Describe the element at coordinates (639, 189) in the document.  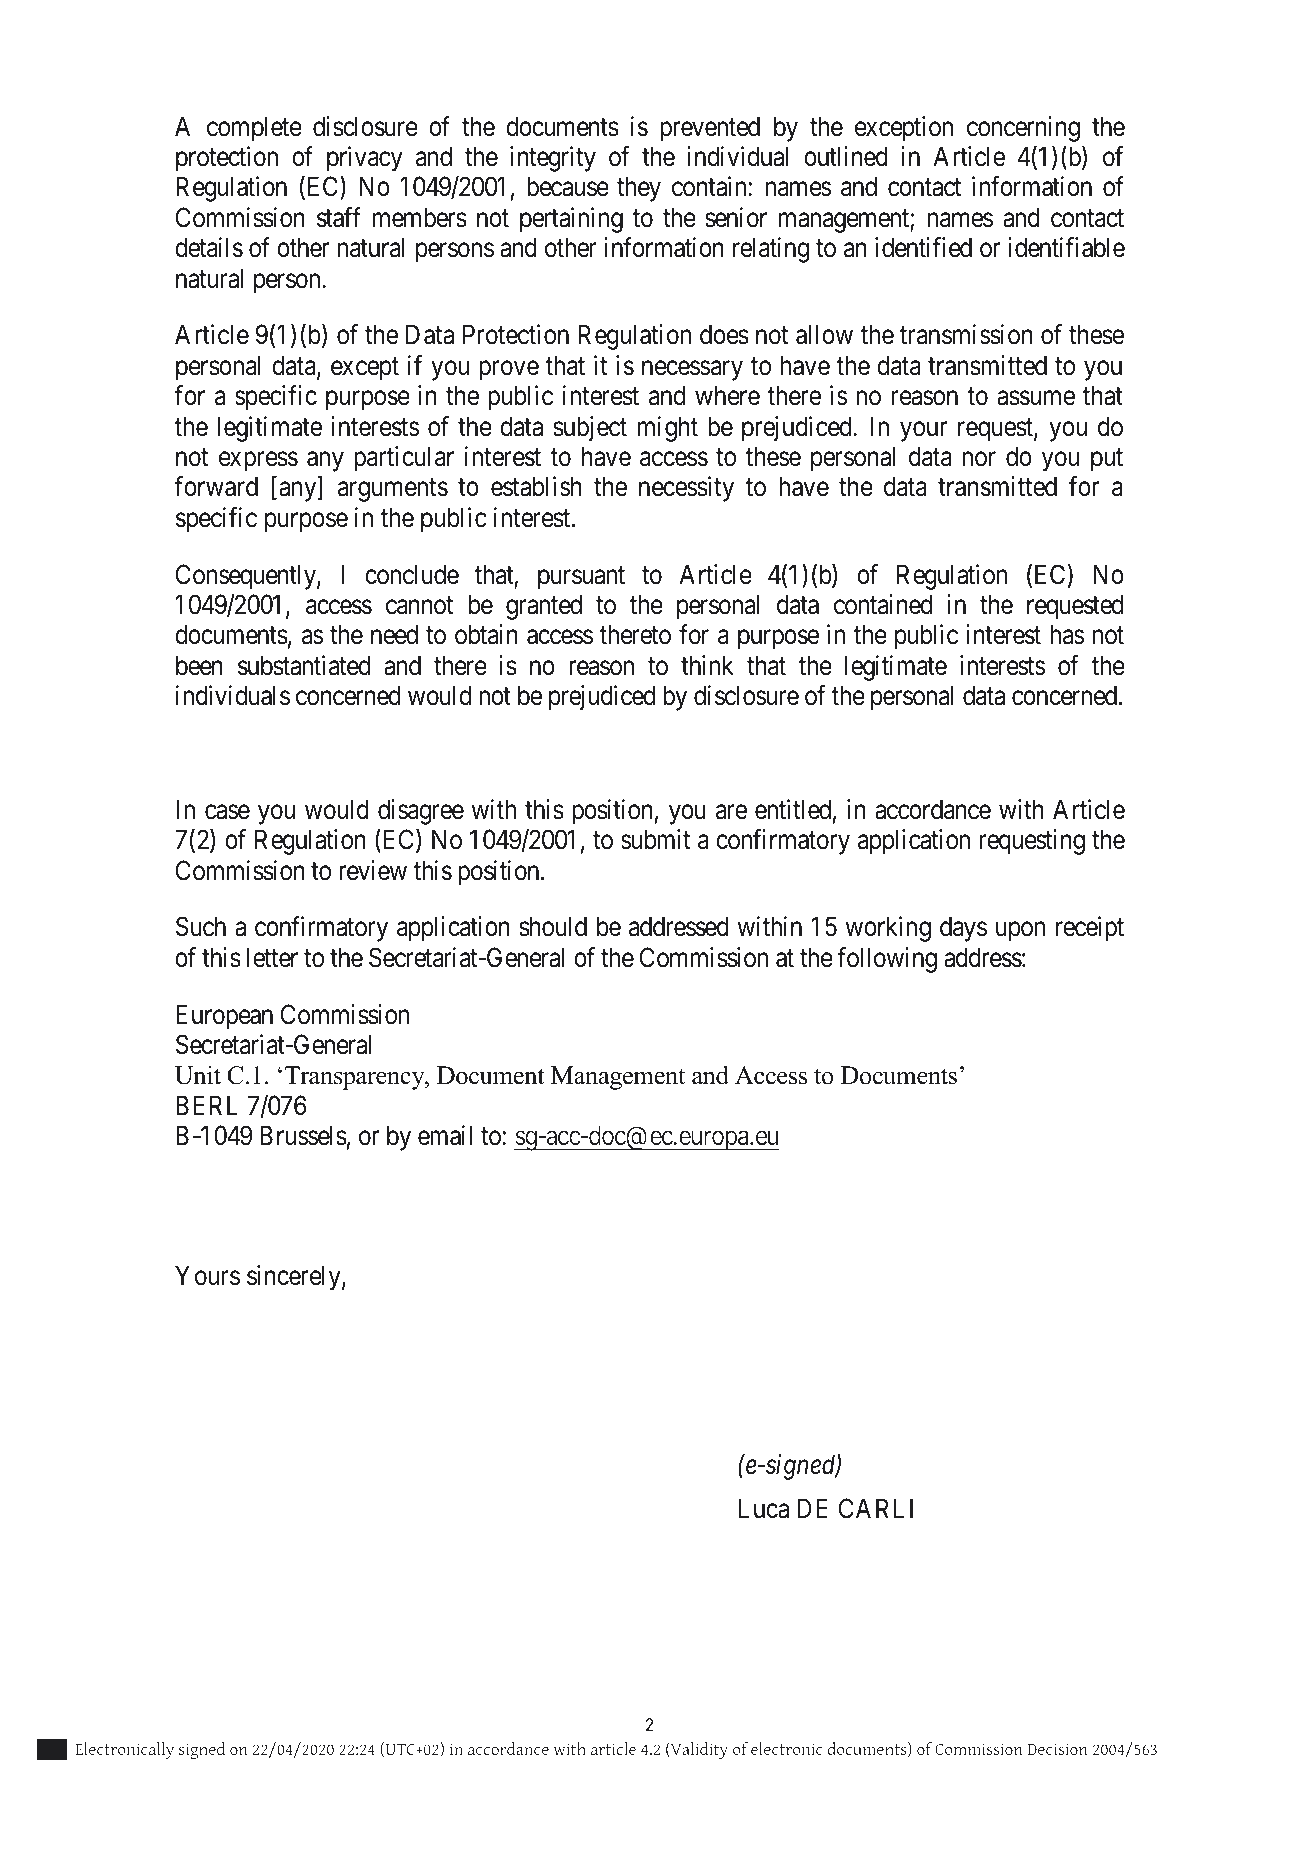
I see `they` at that location.
